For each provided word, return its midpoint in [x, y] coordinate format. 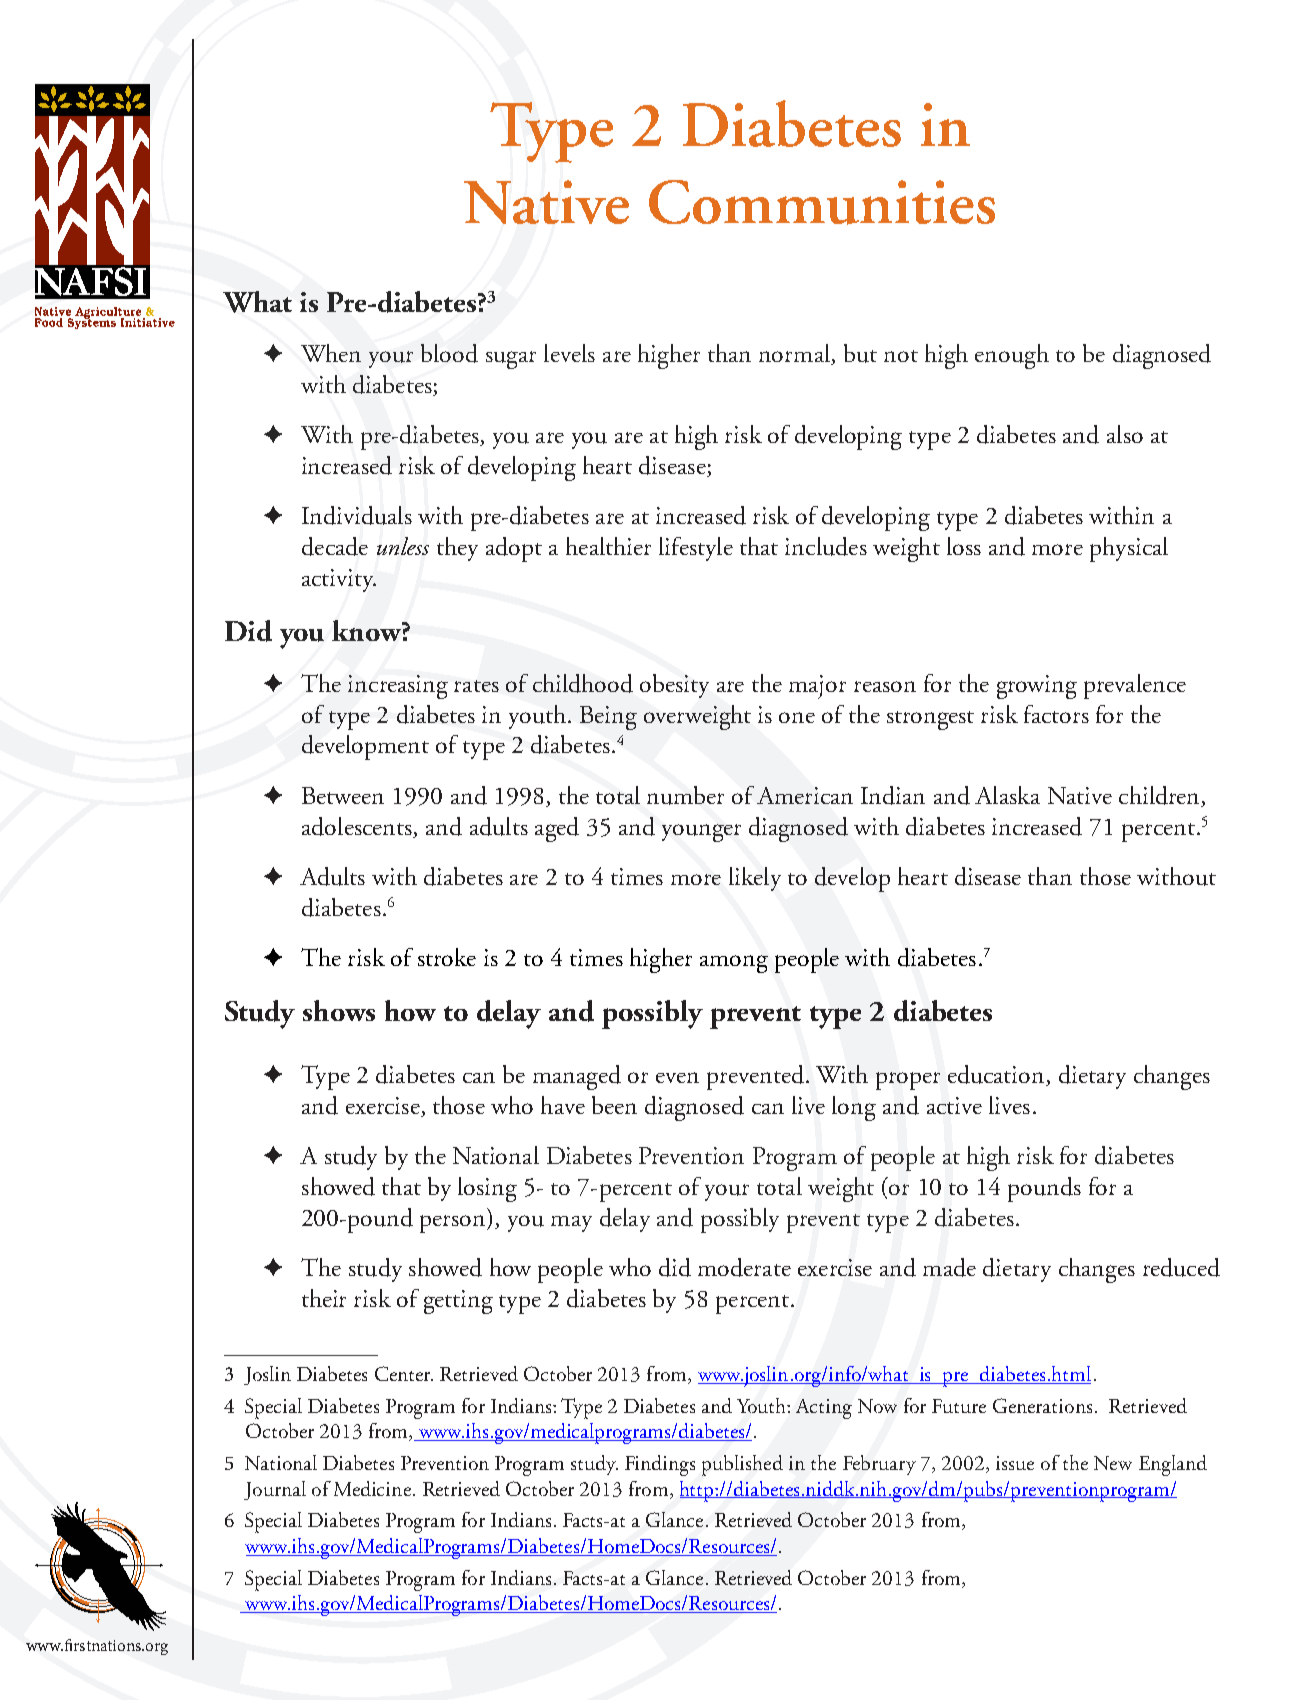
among [734, 964]
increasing [398, 687]
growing [1037, 687]
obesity [674, 686]
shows [339, 1010]
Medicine [372, 1488]
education [997, 1075]
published [742, 1465]
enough [1012, 356]
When [331, 353]
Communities [822, 202]
